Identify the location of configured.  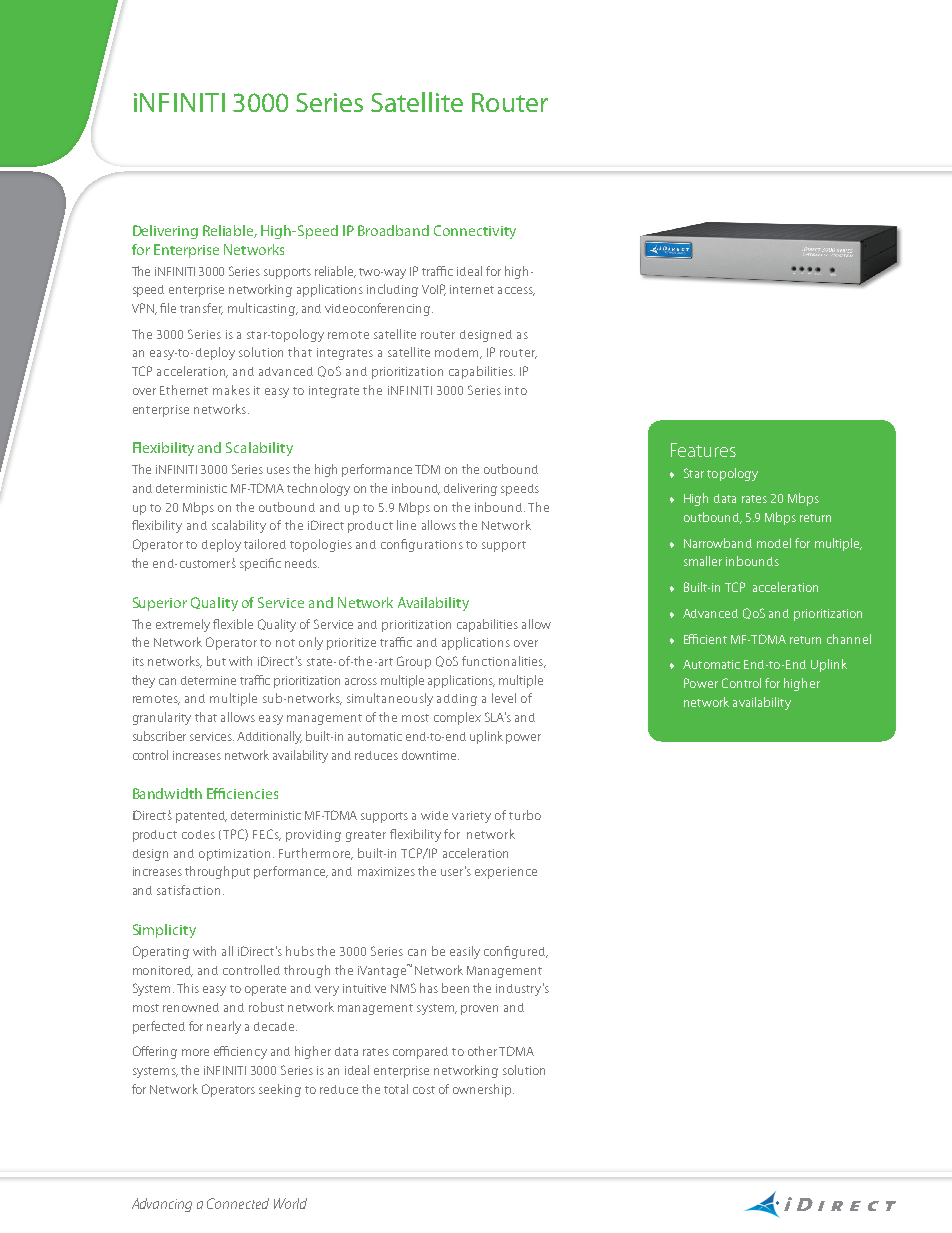
(515, 952).
